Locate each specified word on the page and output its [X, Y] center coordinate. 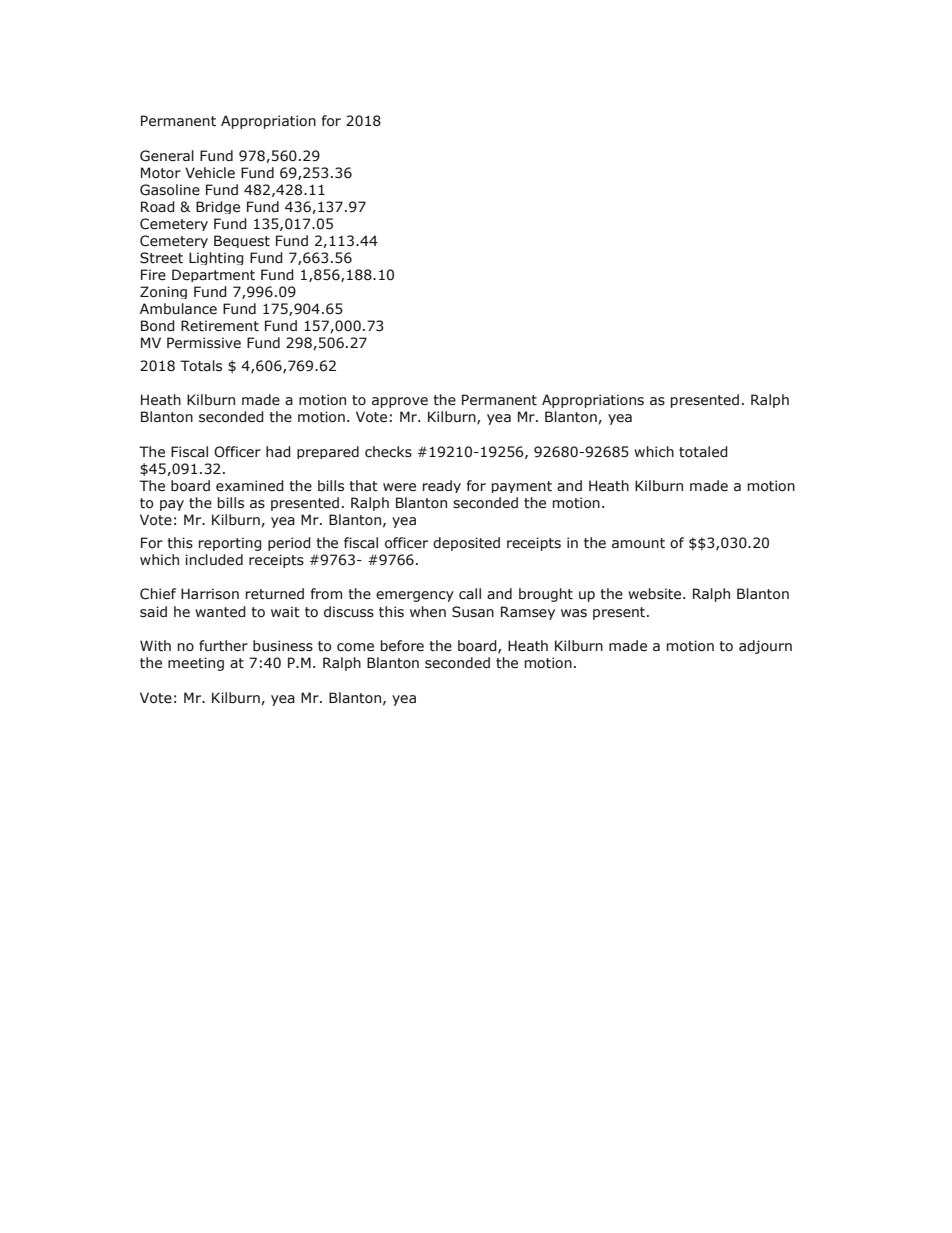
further [223, 646]
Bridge [218, 207]
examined [250, 486]
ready [442, 486]
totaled [703, 452]
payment [522, 487]
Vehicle [210, 173]
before [402, 646]
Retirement [220, 326]
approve [400, 402]
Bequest [242, 241]
